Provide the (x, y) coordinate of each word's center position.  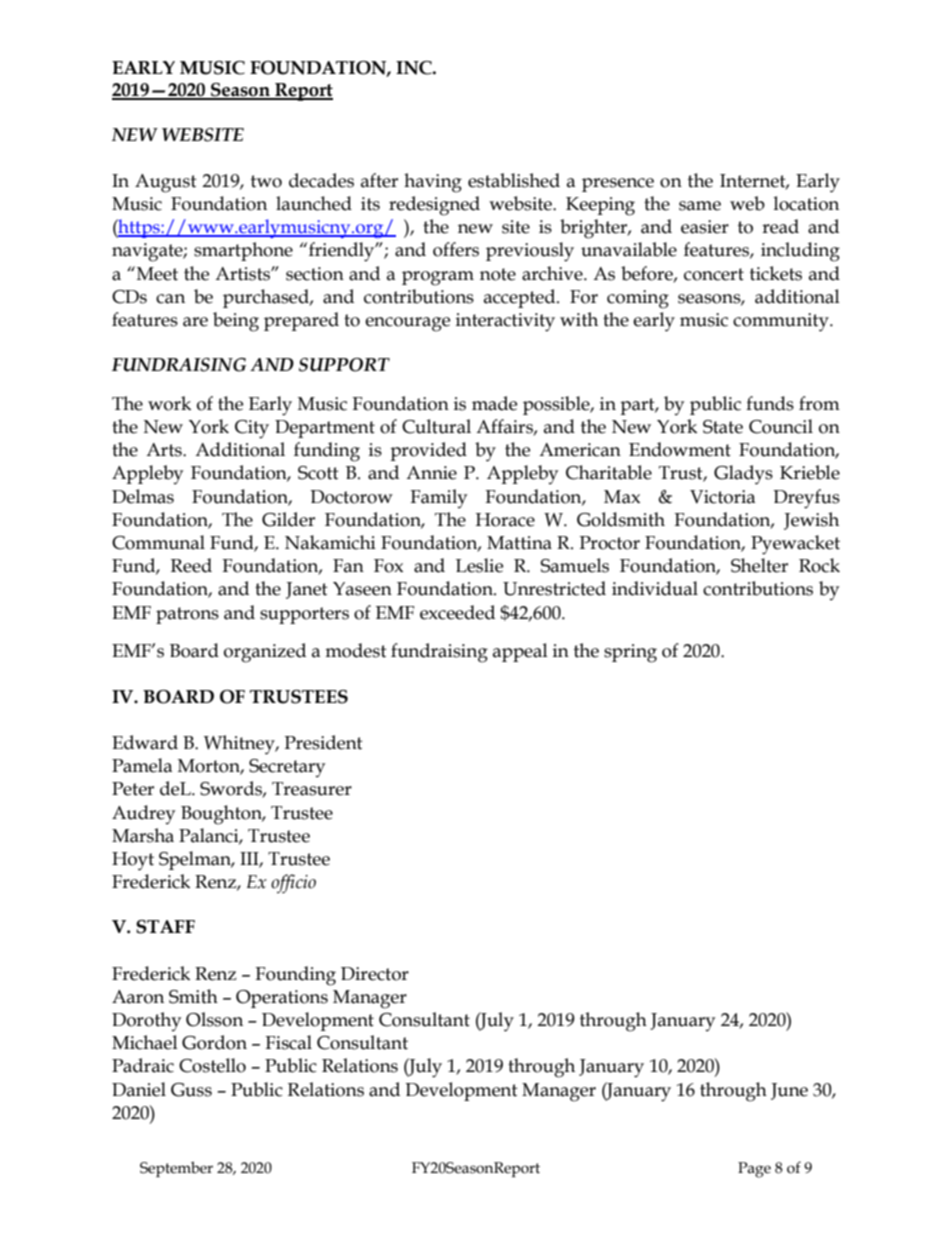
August (166, 183)
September (176, 1169)
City (252, 429)
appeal (520, 652)
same (700, 206)
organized (265, 653)
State (723, 427)
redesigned (434, 206)
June (789, 1091)
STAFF (165, 927)
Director (375, 974)
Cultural (436, 426)
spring (630, 653)
